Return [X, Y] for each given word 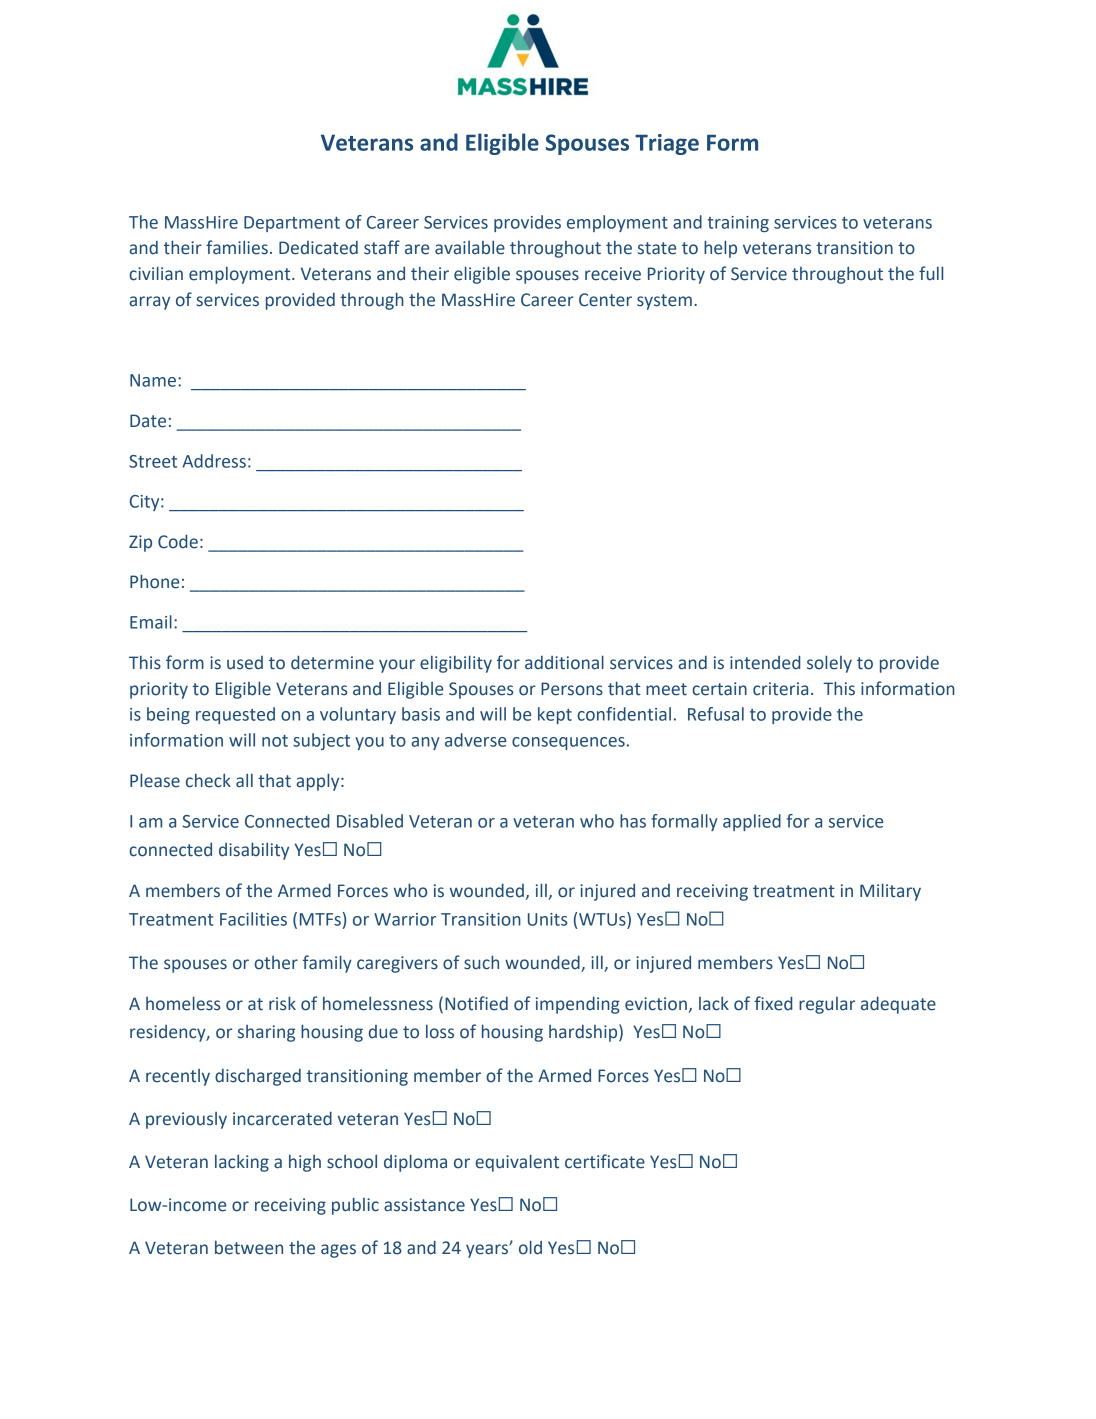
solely [829, 664]
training [738, 224]
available [470, 248]
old [530, 1247]
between [249, 1248]
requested [235, 715]
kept [555, 715]
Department [292, 224]
